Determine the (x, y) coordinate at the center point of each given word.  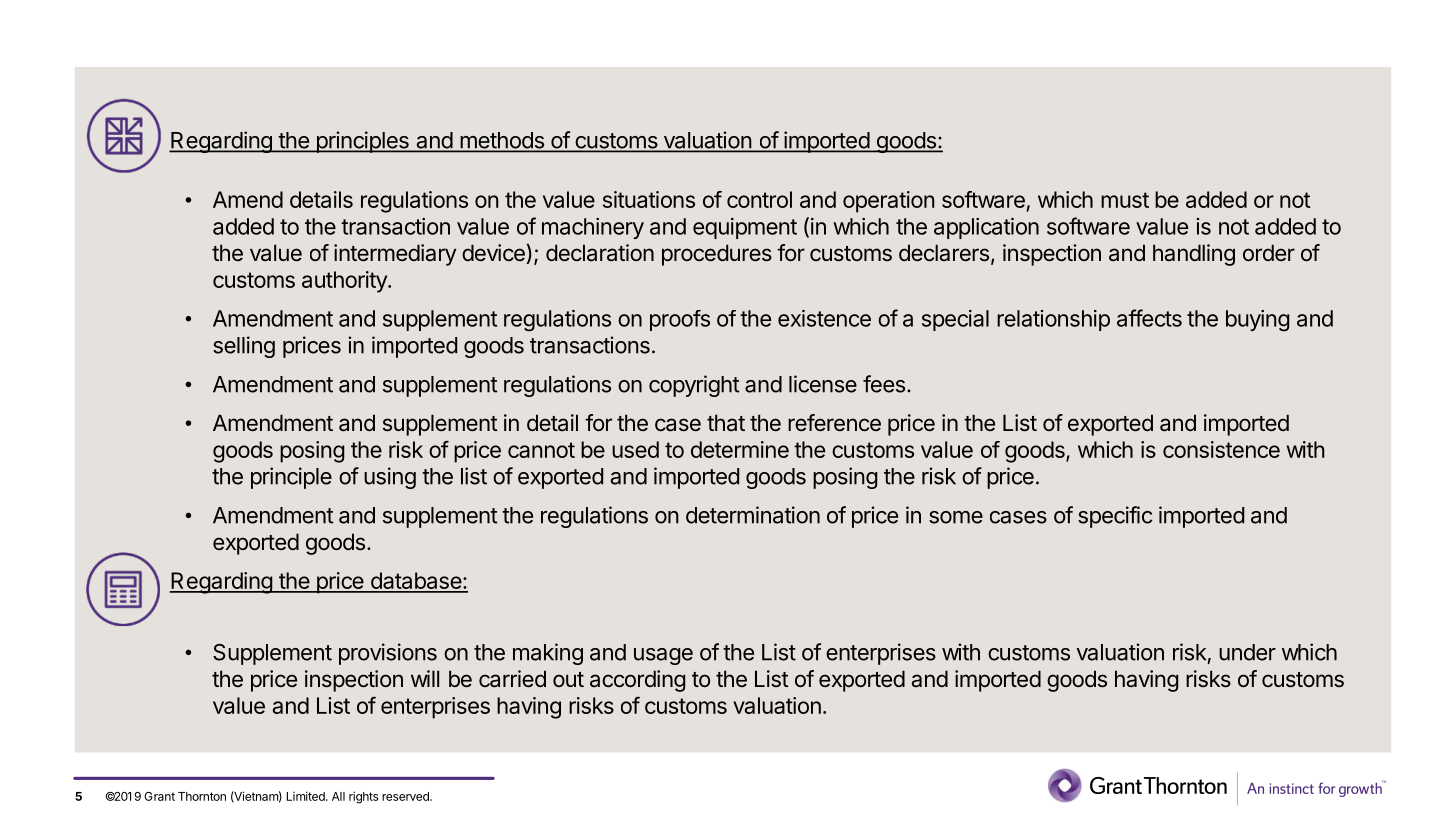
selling (244, 347)
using (390, 478)
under (1247, 652)
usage (663, 656)
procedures (717, 255)
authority (345, 282)
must (1125, 200)
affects (1149, 318)
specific (1115, 517)
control (759, 199)
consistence (1221, 449)
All (338, 796)
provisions (388, 654)
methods (502, 141)
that (726, 423)
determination (753, 515)
